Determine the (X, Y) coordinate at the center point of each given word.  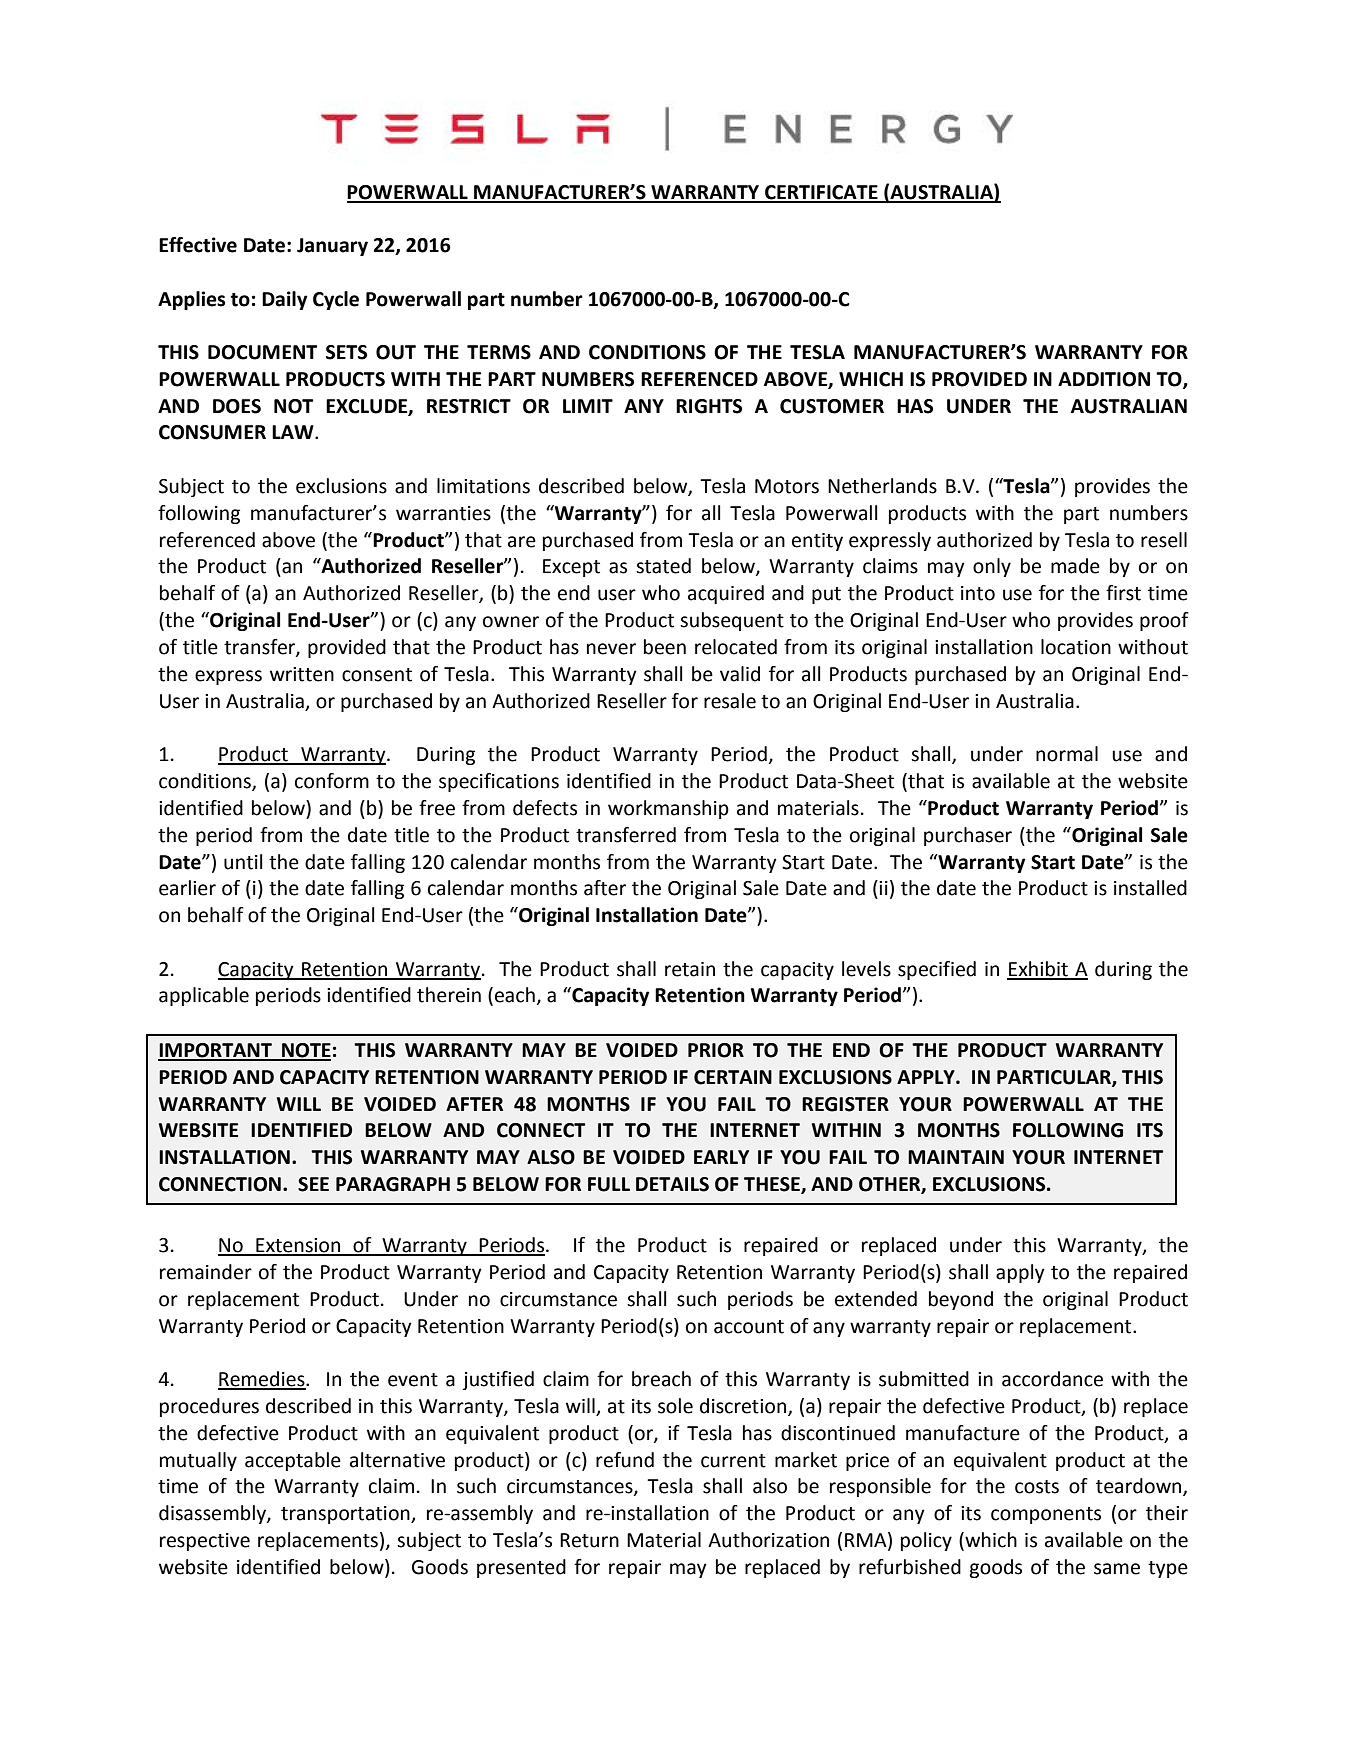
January (332, 247)
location (1076, 647)
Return (589, 1540)
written (302, 674)
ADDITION (1104, 379)
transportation (346, 1515)
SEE (313, 1184)
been (665, 647)
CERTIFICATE (821, 193)
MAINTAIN (956, 1157)
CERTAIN (733, 1077)
